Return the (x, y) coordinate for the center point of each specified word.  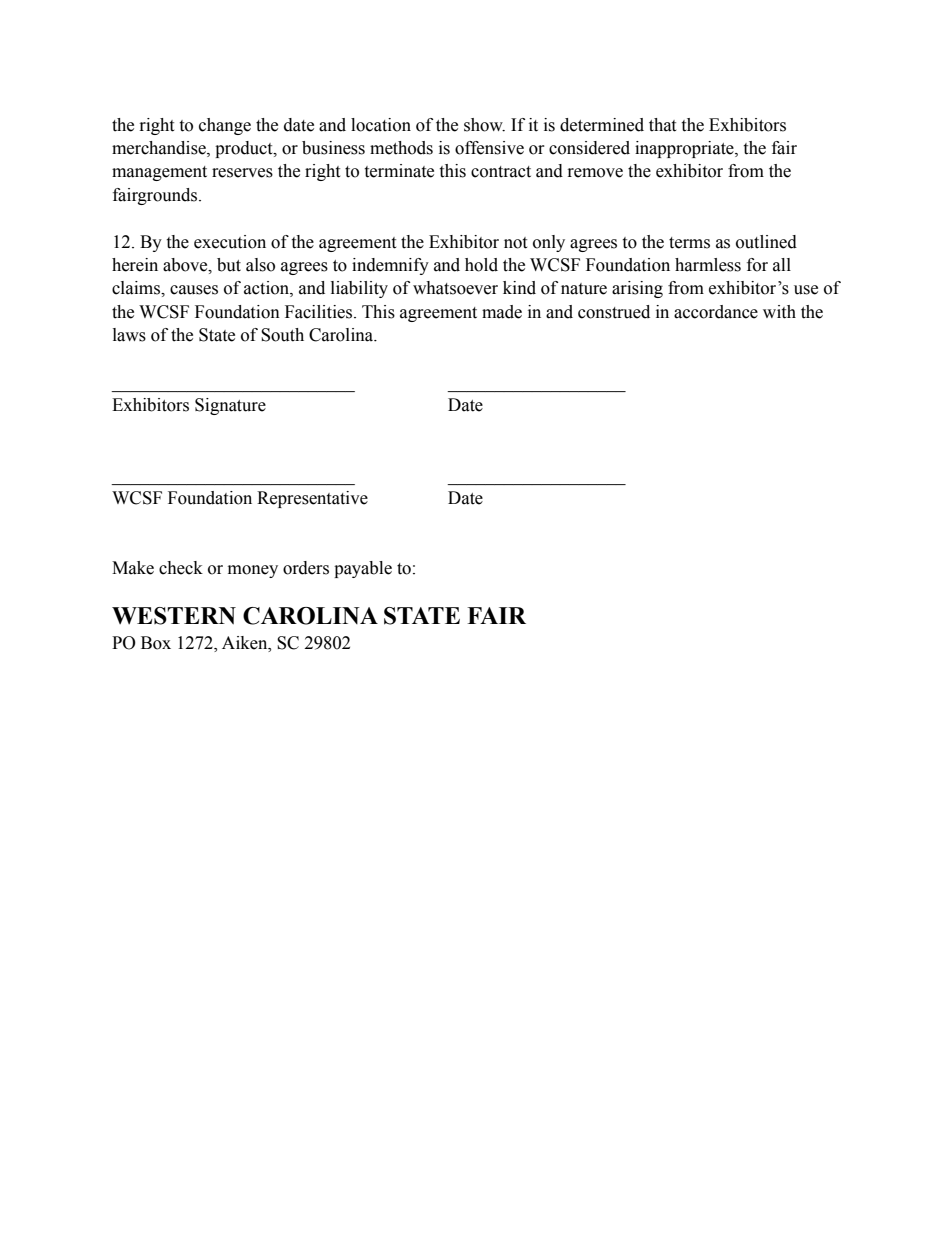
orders (306, 568)
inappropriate (685, 149)
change (225, 126)
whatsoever (455, 288)
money (253, 571)
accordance (716, 312)
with (779, 312)
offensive (489, 148)
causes (194, 290)
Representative (312, 499)
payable (363, 569)
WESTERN (174, 616)
